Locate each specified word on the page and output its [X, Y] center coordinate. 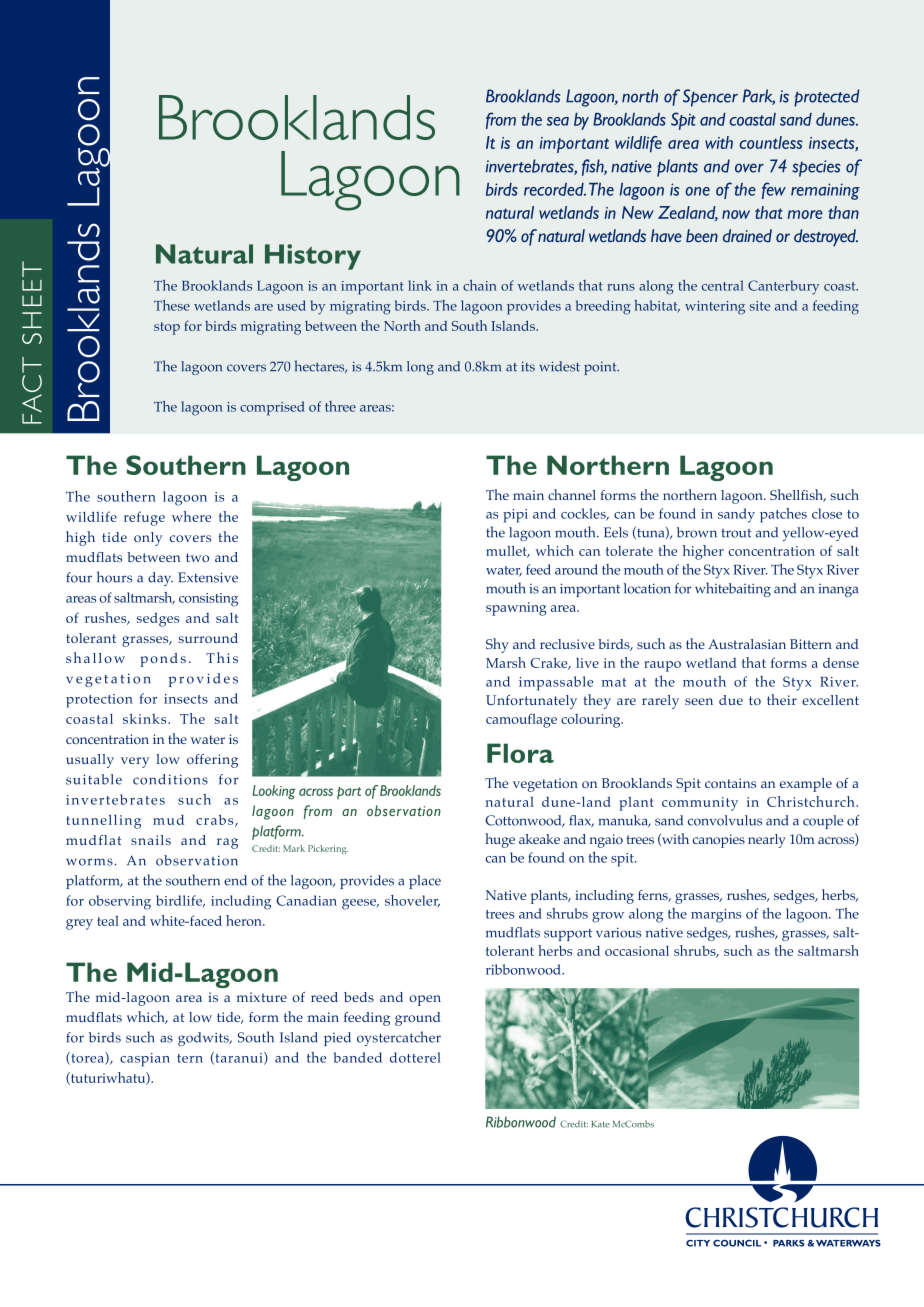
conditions [170, 779]
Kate [601, 1124]
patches [783, 515]
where [191, 516]
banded [358, 1057]
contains [730, 783]
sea [558, 121]
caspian [145, 1060]
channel [572, 494]
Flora [520, 753]
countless [771, 142]
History [313, 257]
